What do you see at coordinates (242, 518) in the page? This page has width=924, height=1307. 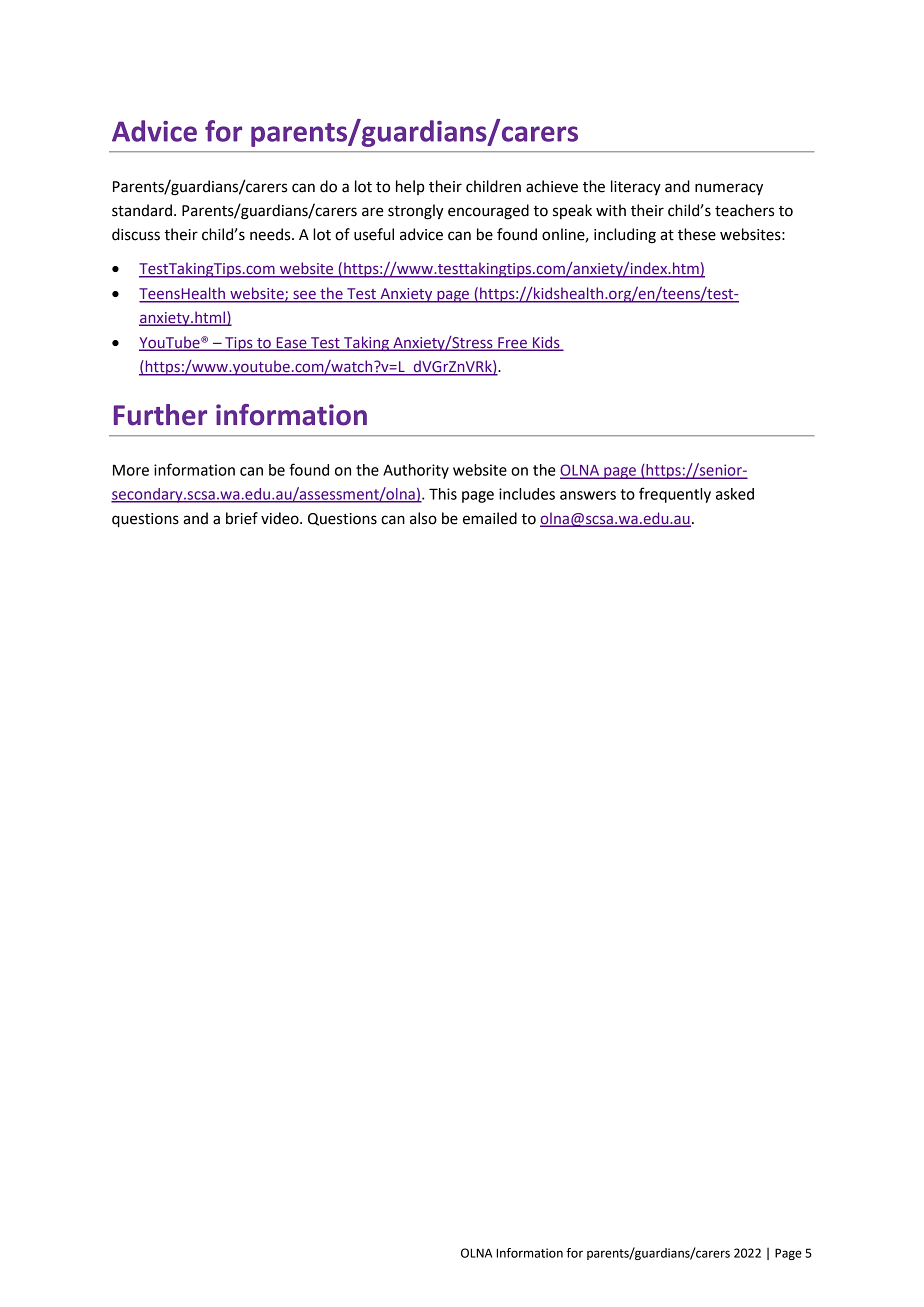 I see `brief` at bounding box center [242, 518].
